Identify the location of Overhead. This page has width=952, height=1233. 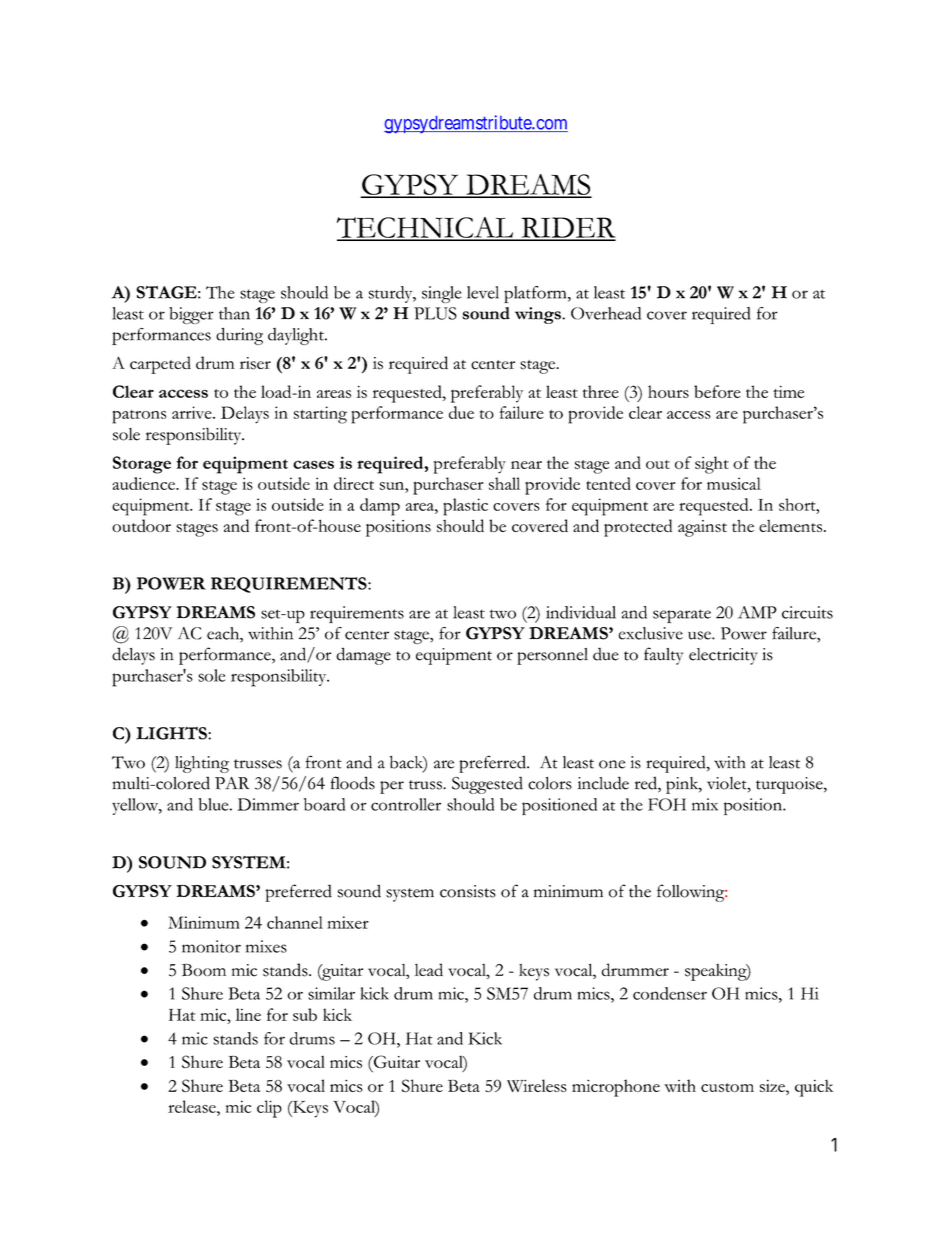
(606, 313).
